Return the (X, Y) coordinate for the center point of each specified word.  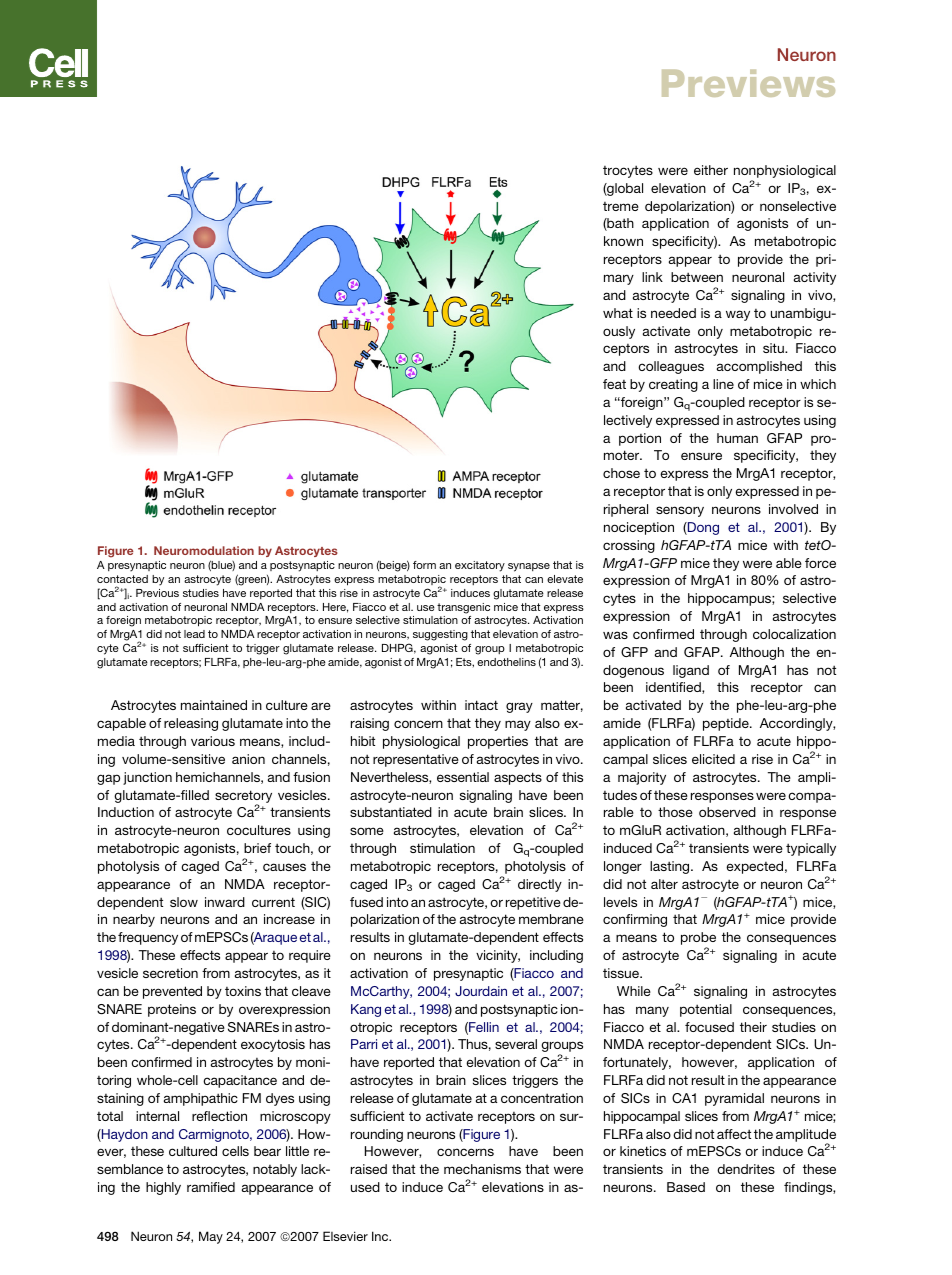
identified (674, 688)
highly (163, 1188)
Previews (748, 83)
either (711, 170)
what (618, 313)
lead (194, 634)
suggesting (440, 635)
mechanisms (482, 1169)
